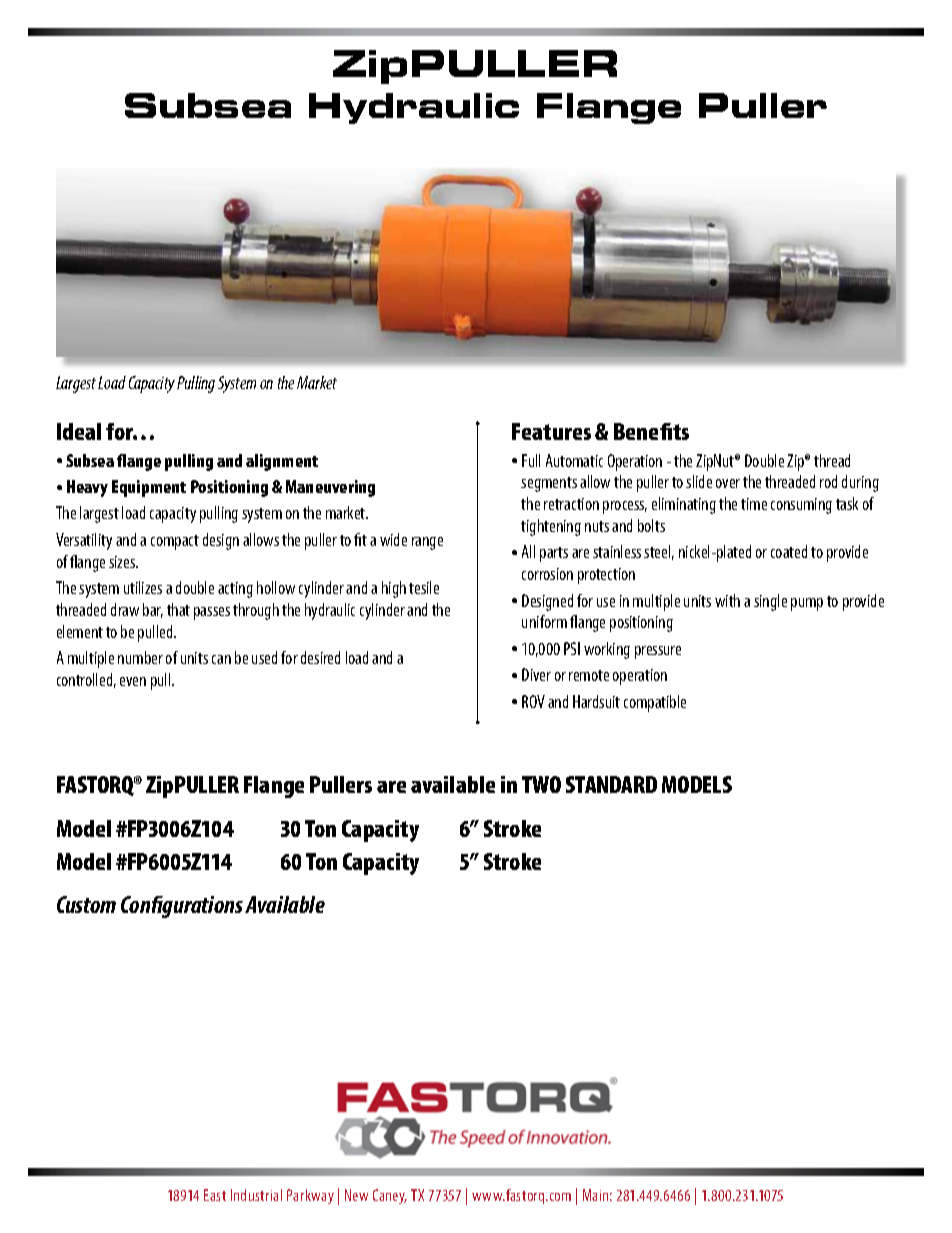 Image resolution: width=952 pixels, height=1233 pixels. I want to click on East, so click(215, 1195).
